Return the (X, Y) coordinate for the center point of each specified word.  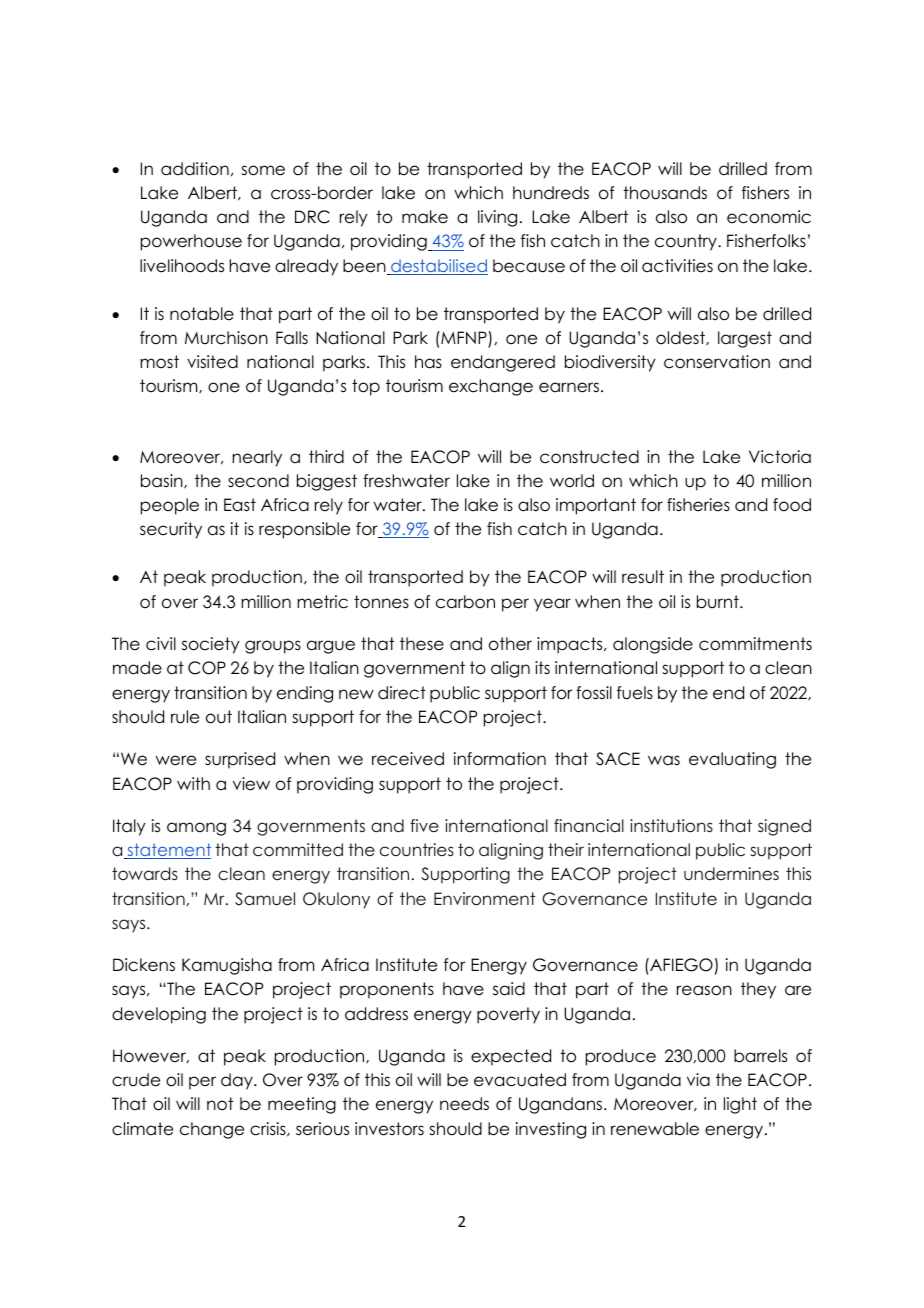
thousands (665, 193)
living (497, 218)
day (238, 1081)
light (740, 1105)
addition (195, 169)
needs (464, 1104)
